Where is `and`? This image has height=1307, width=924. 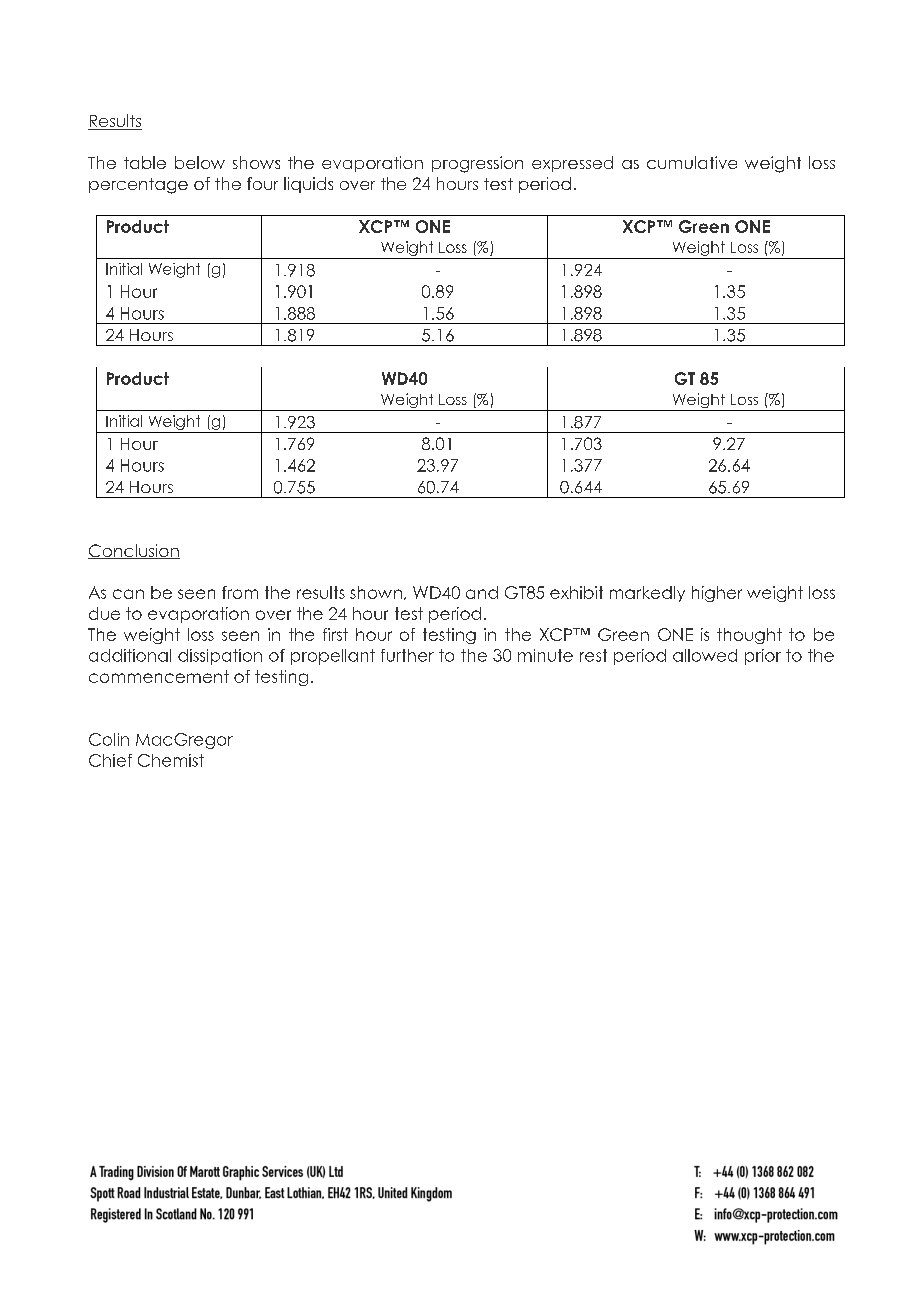
and is located at coordinates (482, 592).
